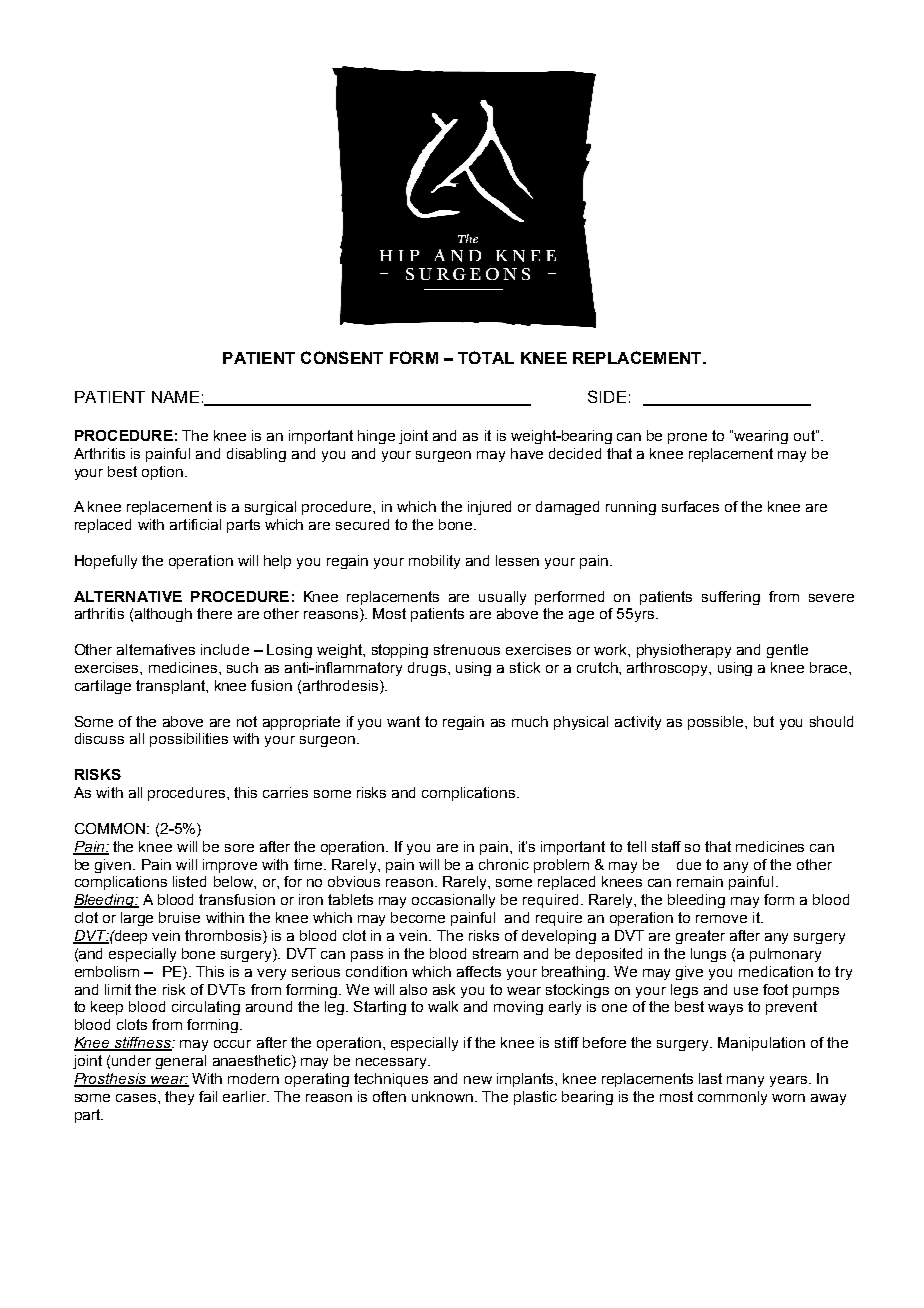 The image size is (924, 1308). What do you see at coordinates (225, 649) in the document?
I see `include` at bounding box center [225, 649].
